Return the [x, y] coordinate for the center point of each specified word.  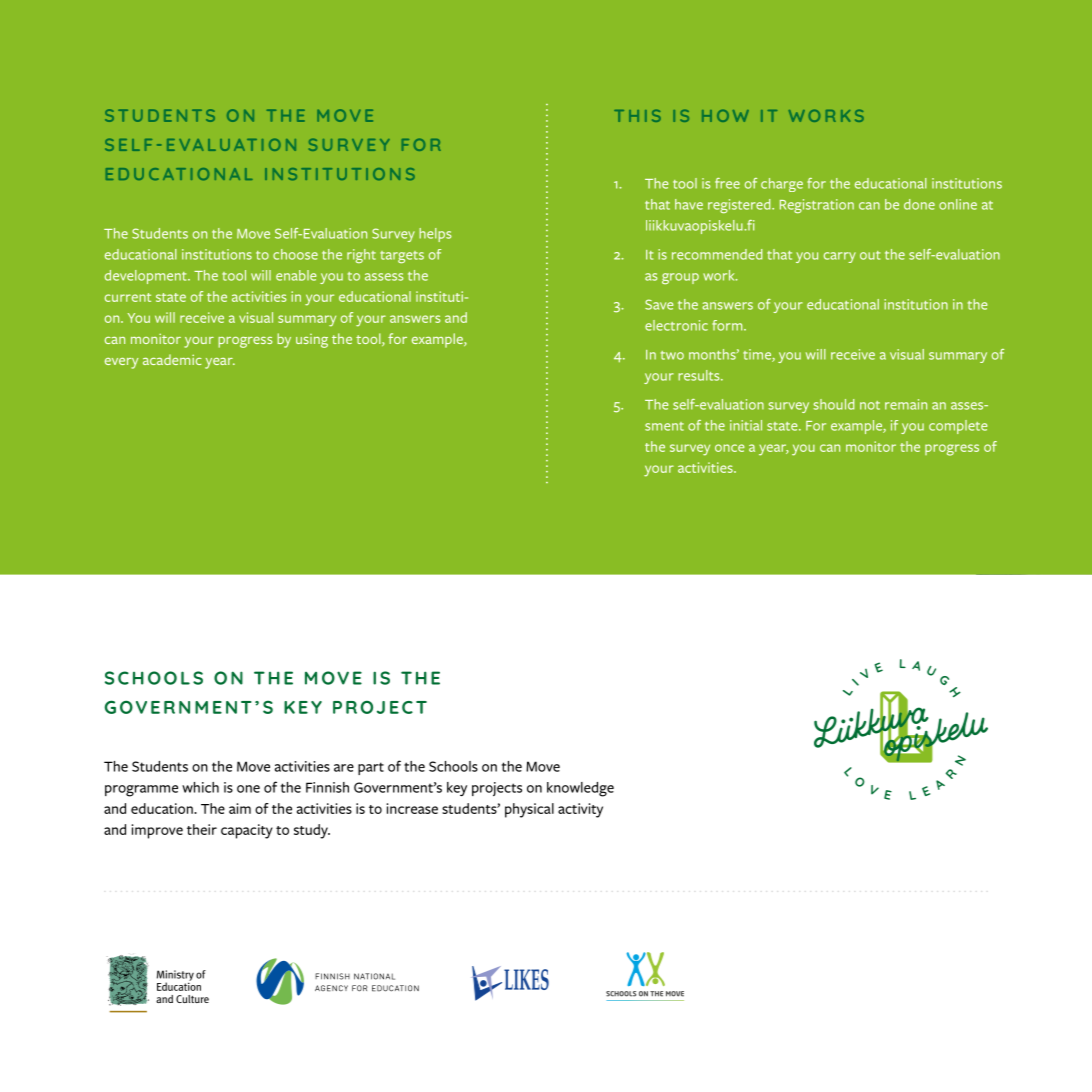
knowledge [580, 789]
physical [529, 810]
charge [782, 185]
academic [172, 359]
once [729, 448]
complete [958, 427]
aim [240, 808]
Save [659, 304]
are [344, 768]
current [128, 297]
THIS [637, 115]
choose [295, 254]
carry [840, 257]
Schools [453, 766]
